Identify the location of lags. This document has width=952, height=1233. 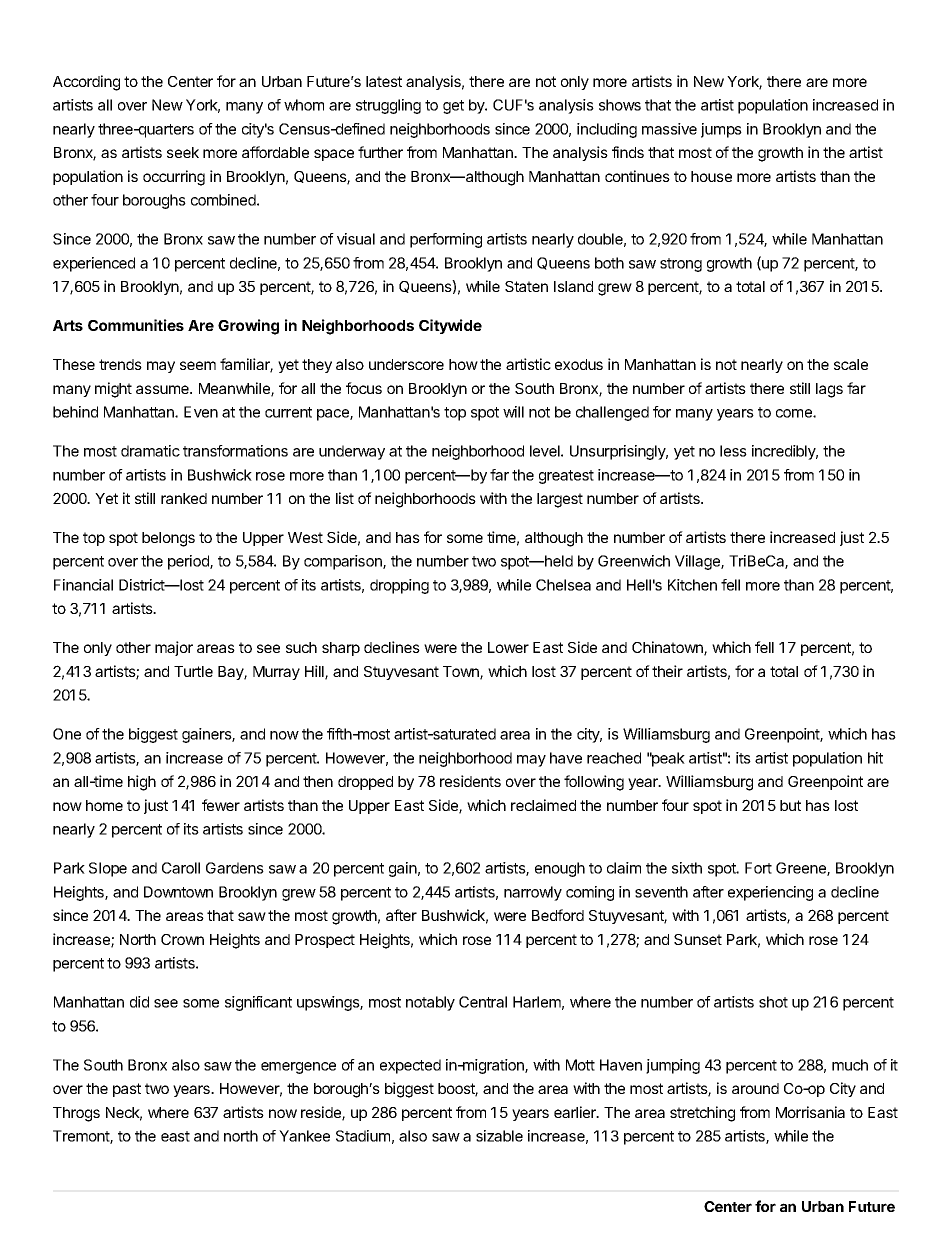
(829, 390).
